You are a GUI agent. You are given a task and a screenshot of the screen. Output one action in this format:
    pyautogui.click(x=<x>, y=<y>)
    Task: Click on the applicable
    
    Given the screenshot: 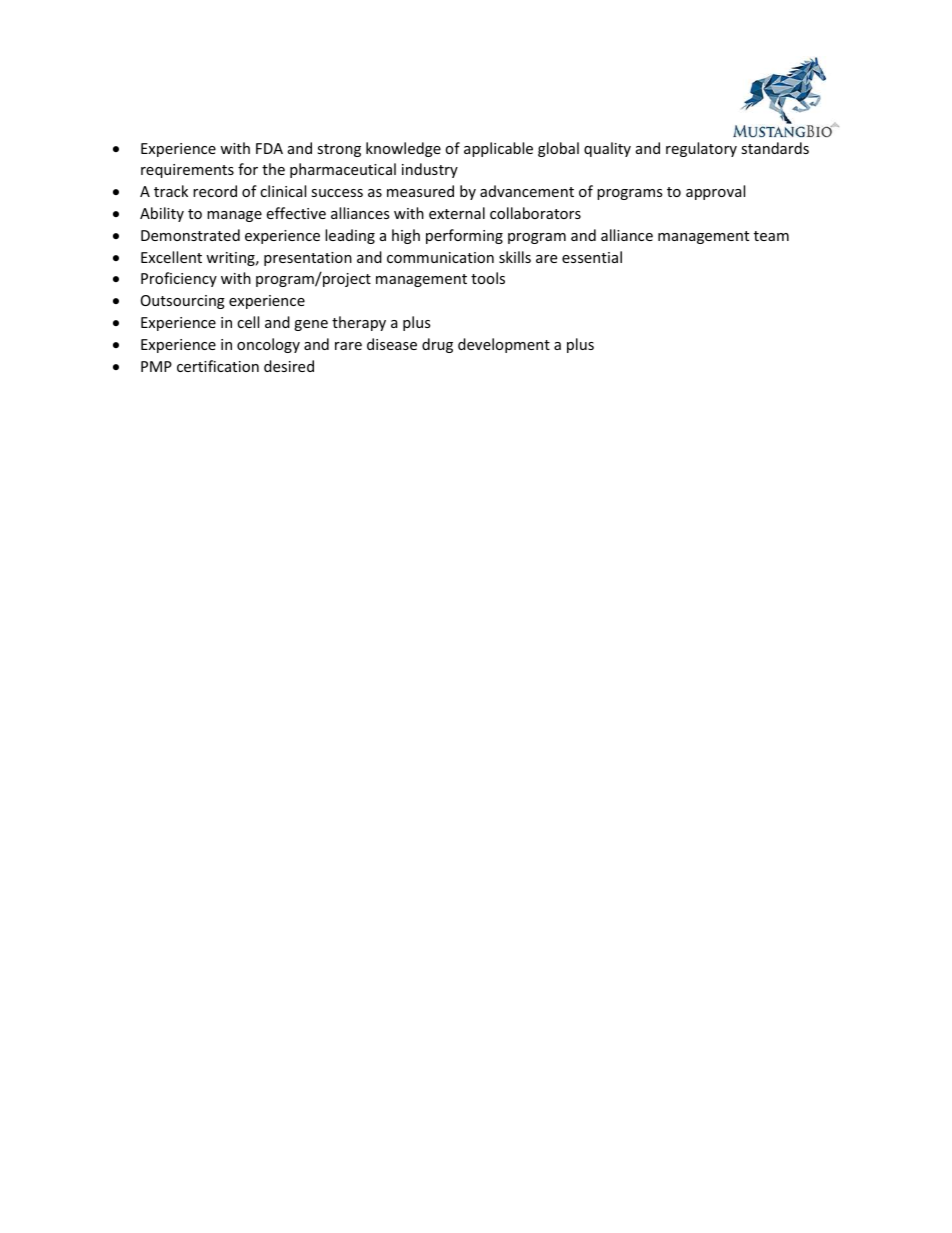 What is the action you would take?
    pyautogui.click(x=498, y=149)
